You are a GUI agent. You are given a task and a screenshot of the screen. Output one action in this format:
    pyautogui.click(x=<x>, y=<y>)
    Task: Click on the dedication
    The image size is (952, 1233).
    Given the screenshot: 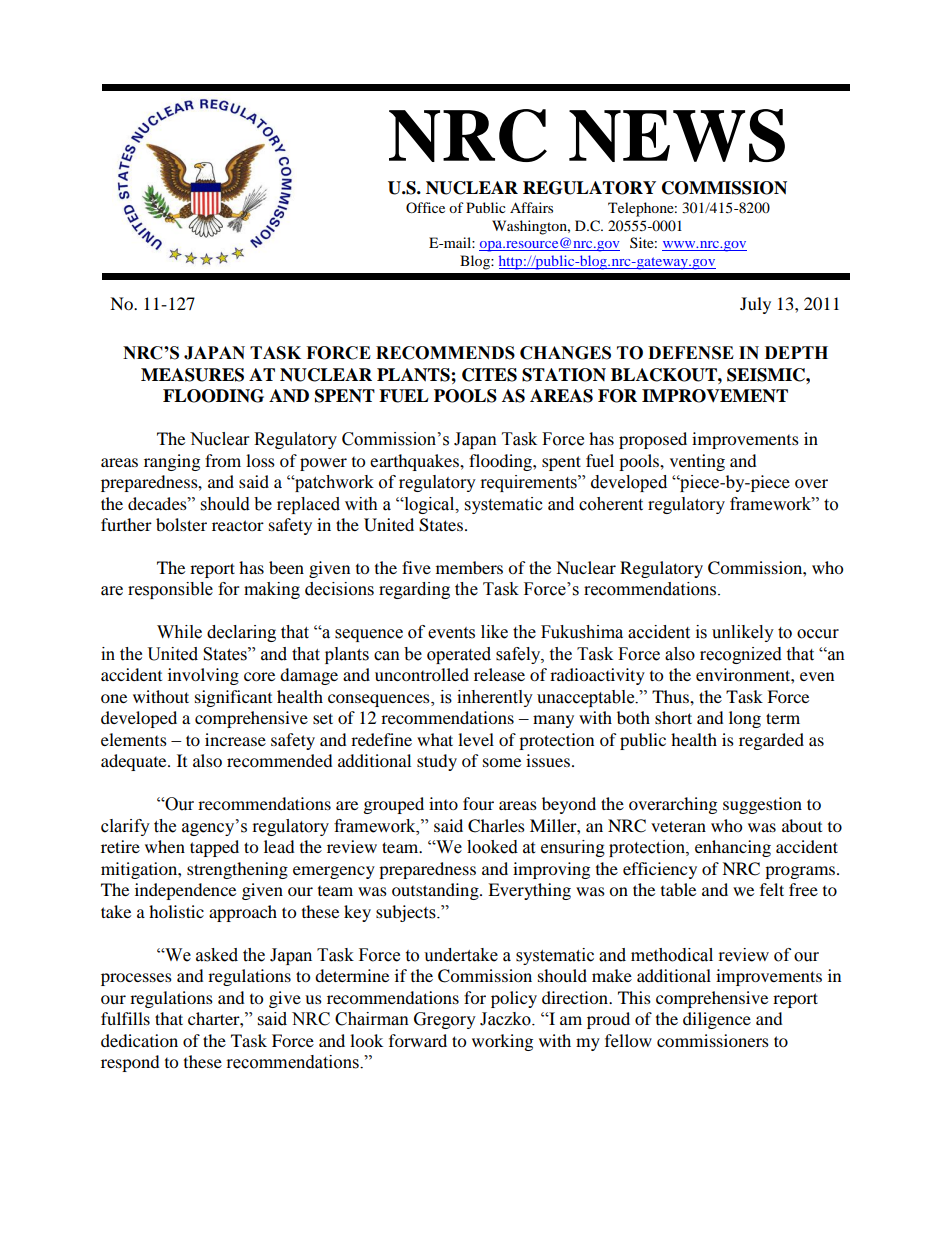 What is the action you would take?
    pyautogui.click(x=139, y=1040)
